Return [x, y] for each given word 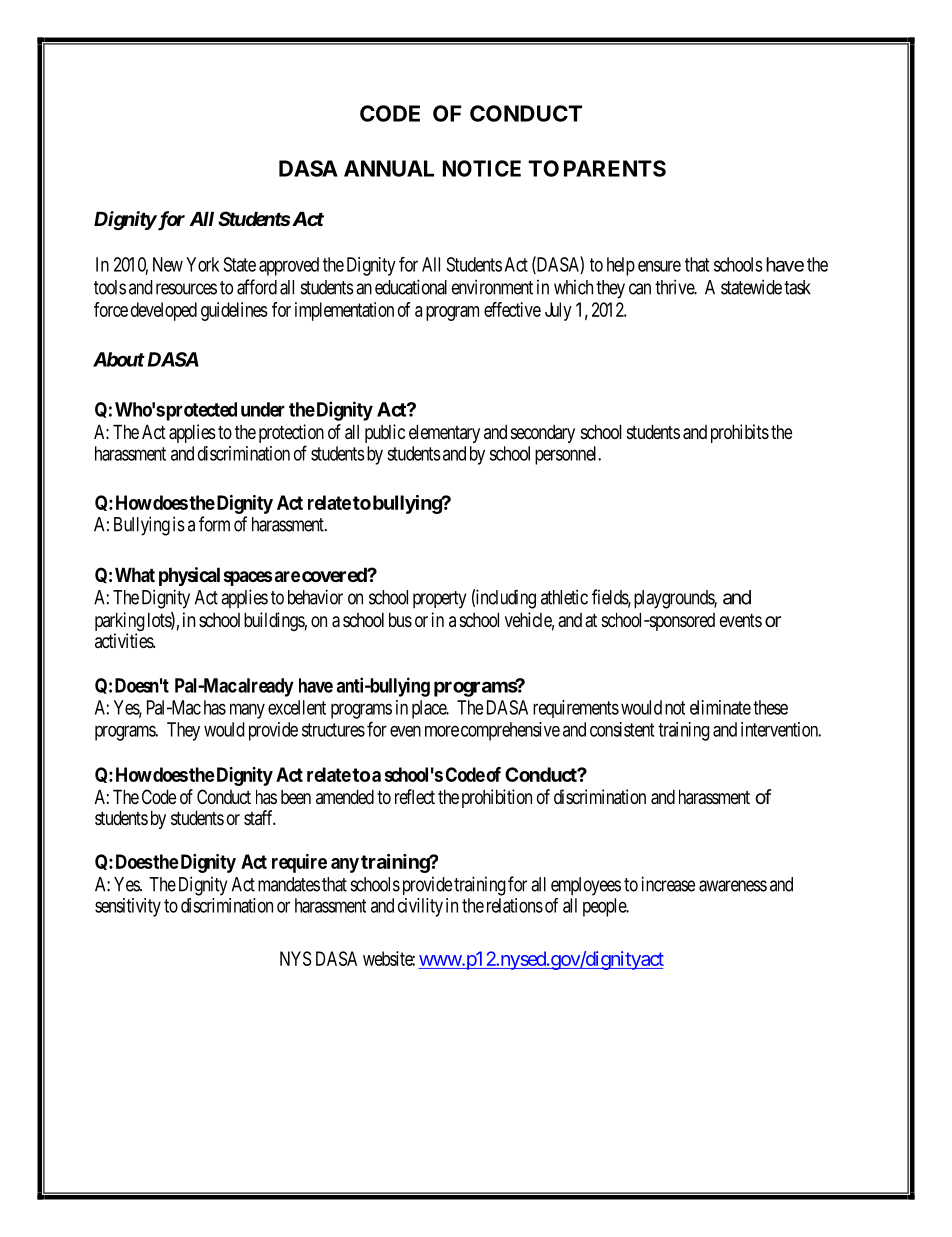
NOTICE [482, 168]
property [439, 600]
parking [120, 623]
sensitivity [128, 907]
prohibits [740, 433]
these [770, 707]
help [621, 266]
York [202, 264]
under [263, 409]
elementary [444, 433]
